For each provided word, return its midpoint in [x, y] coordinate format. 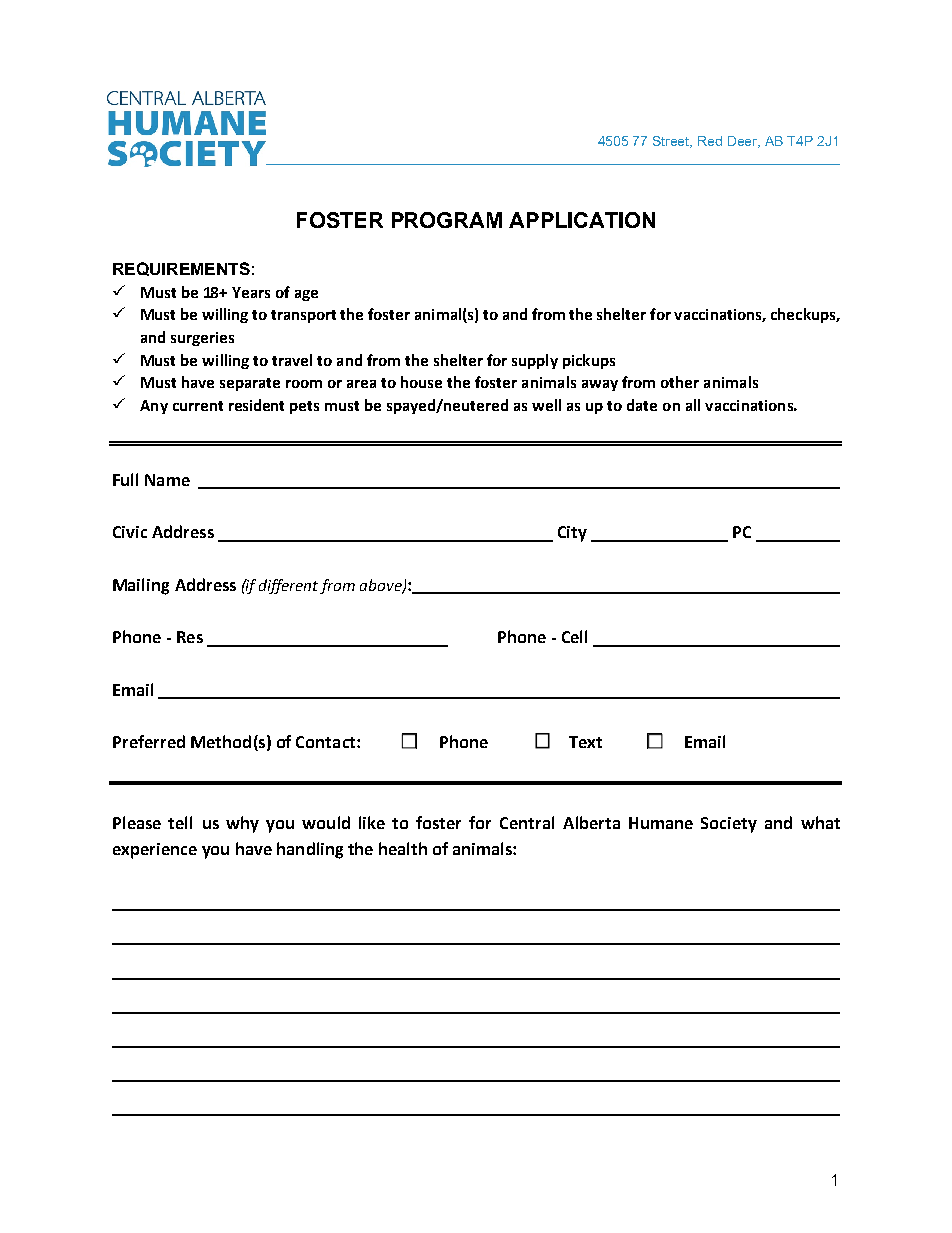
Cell [574, 636]
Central [527, 822]
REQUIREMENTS [181, 269]
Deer [744, 142]
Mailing [141, 586]
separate [250, 384]
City [572, 534]
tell [180, 822]
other [680, 382]
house [421, 382]
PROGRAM [447, 220]
